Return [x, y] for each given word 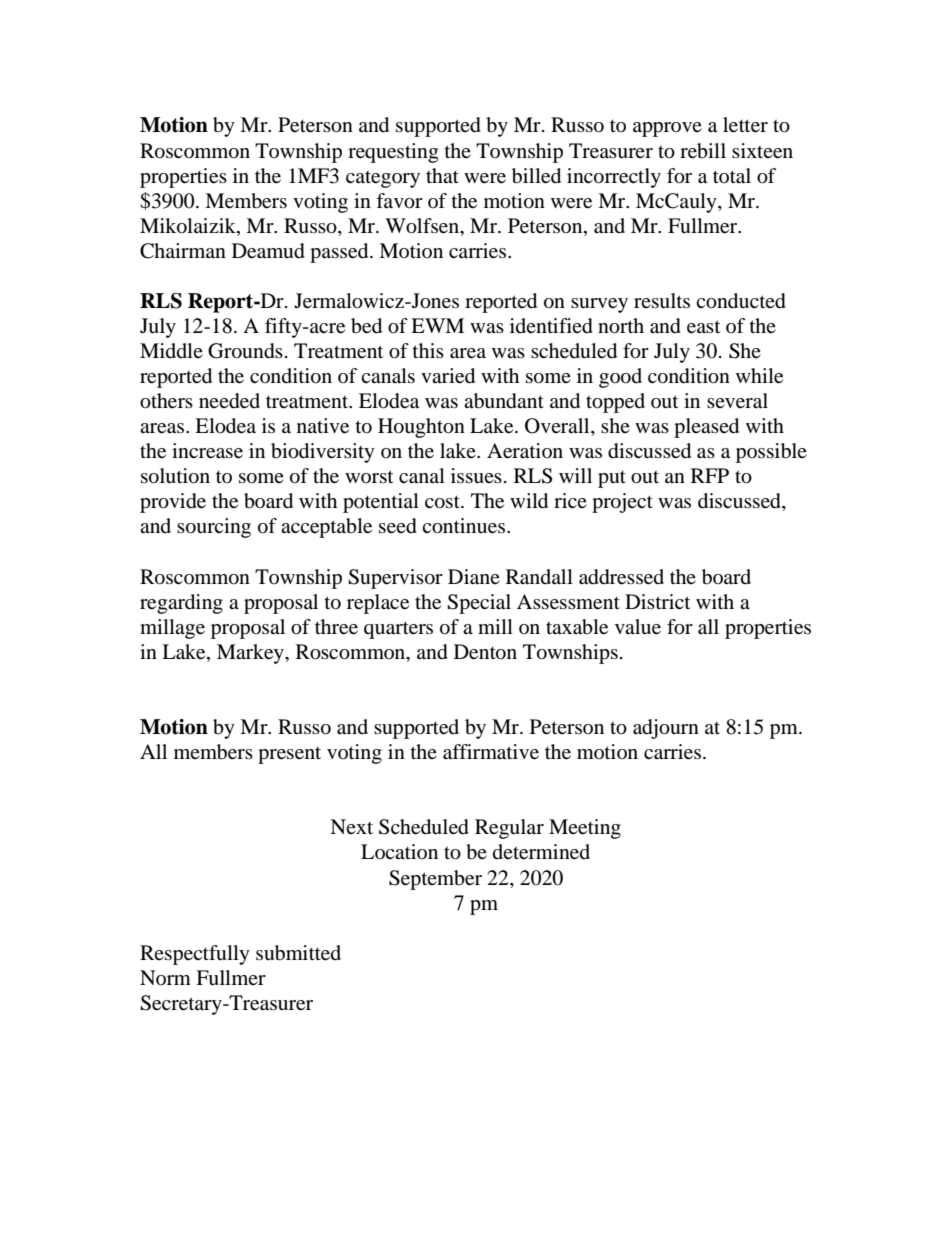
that [442, 175]
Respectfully [195, 955]
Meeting [585, 829]
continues [465, 526]
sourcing [214, 528]
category [383, 179]
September [435, 880]
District [657, 601]
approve [667, 129]
